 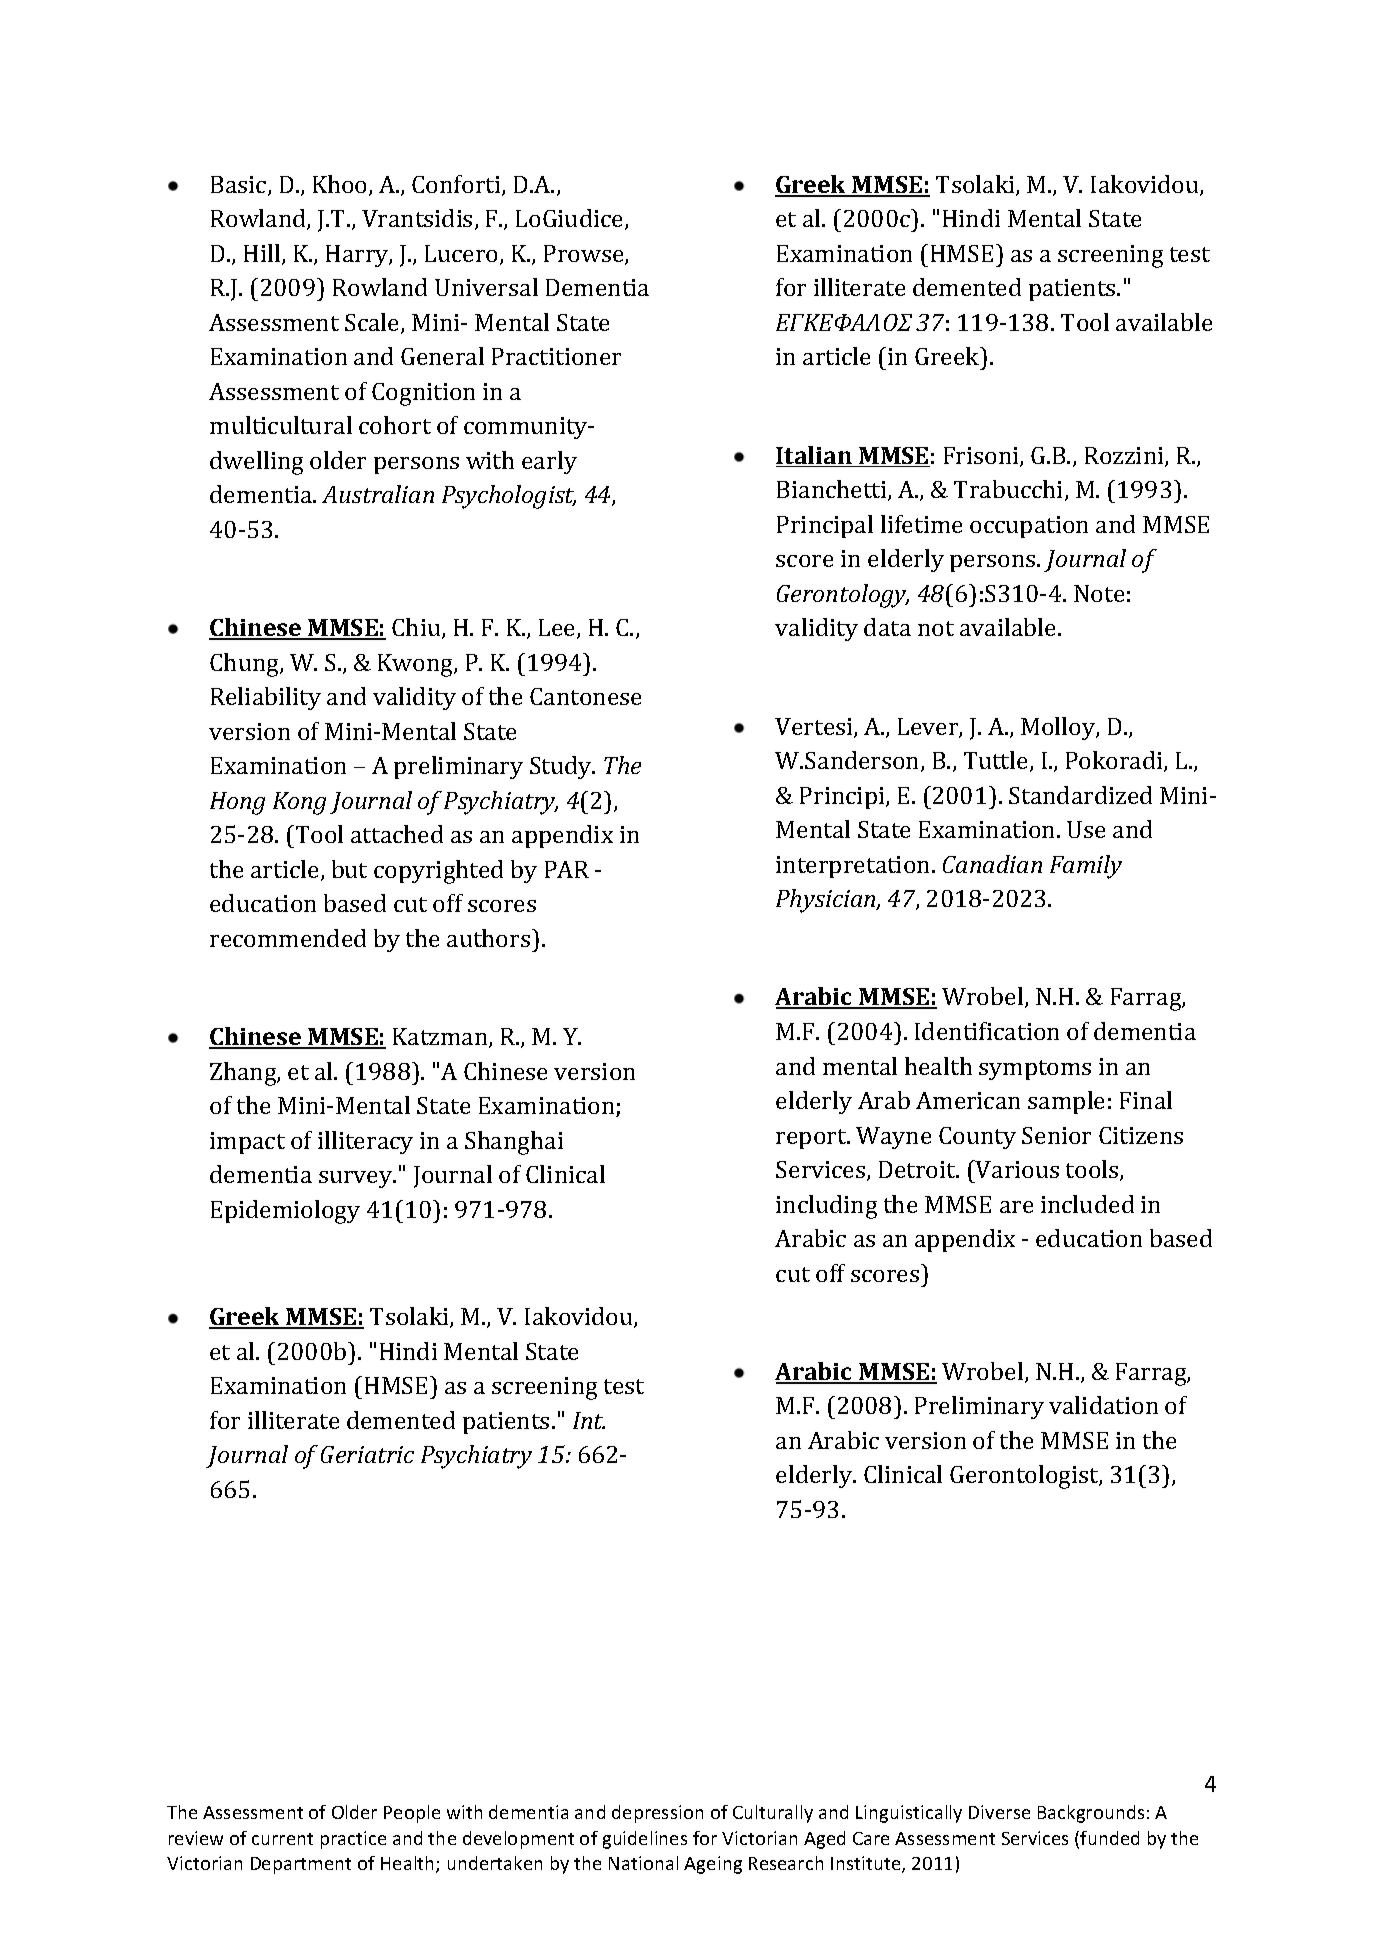 I want to click on Identification, so click(x=987, y=1031).
